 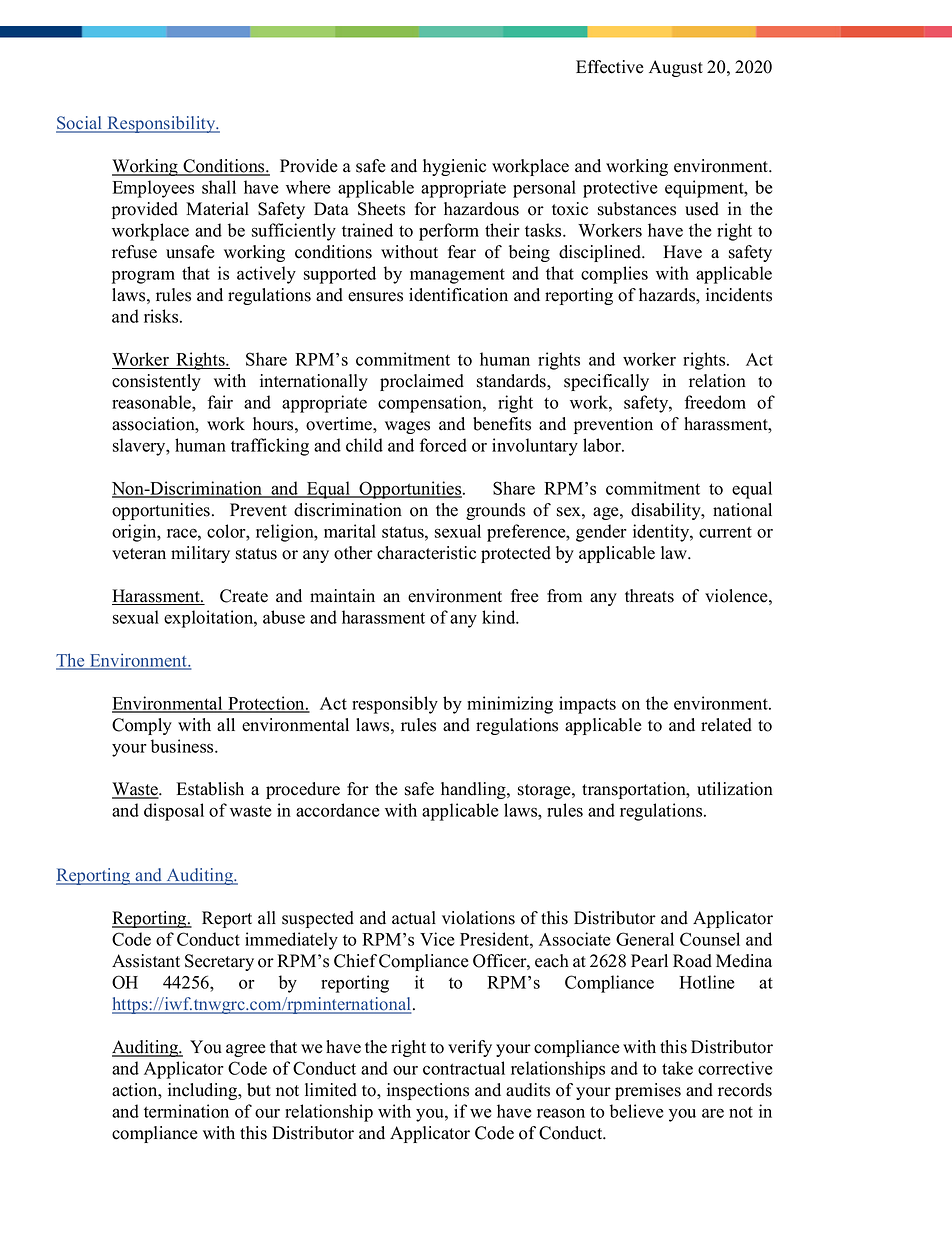 I want to click on inspections, so click(x=428, y=1091).
